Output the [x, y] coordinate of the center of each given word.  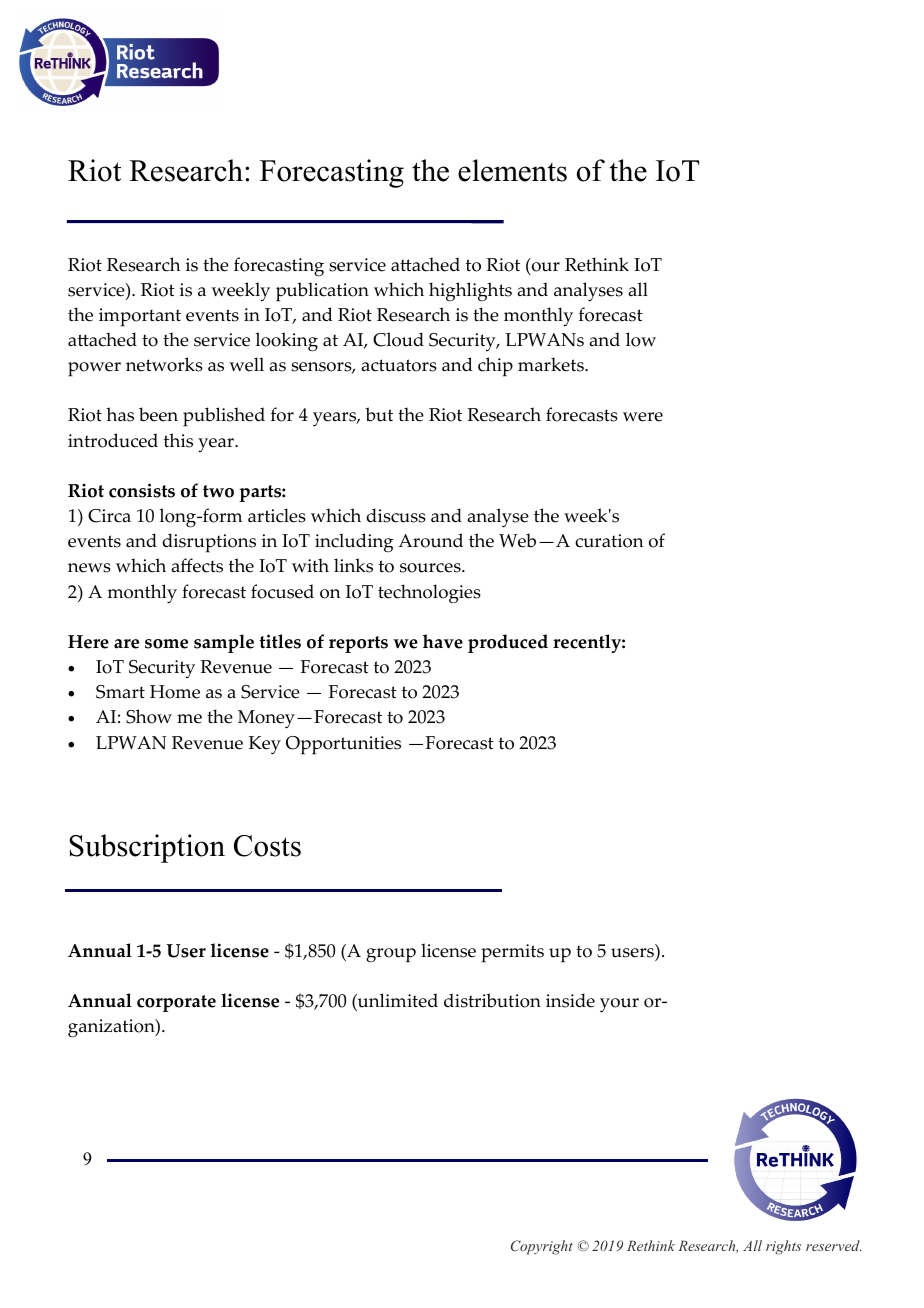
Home [175, 692]
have [443, 641]
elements [512, 170]
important [140, 317]
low [641, 339]
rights [784, 1247]
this [178, 440]
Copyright [542, 1247]
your [619, 1005]
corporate [176, 1003]
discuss [396, 515]
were [643, 417]
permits [512, 953]
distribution [492, 1000]
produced [508, 643]
